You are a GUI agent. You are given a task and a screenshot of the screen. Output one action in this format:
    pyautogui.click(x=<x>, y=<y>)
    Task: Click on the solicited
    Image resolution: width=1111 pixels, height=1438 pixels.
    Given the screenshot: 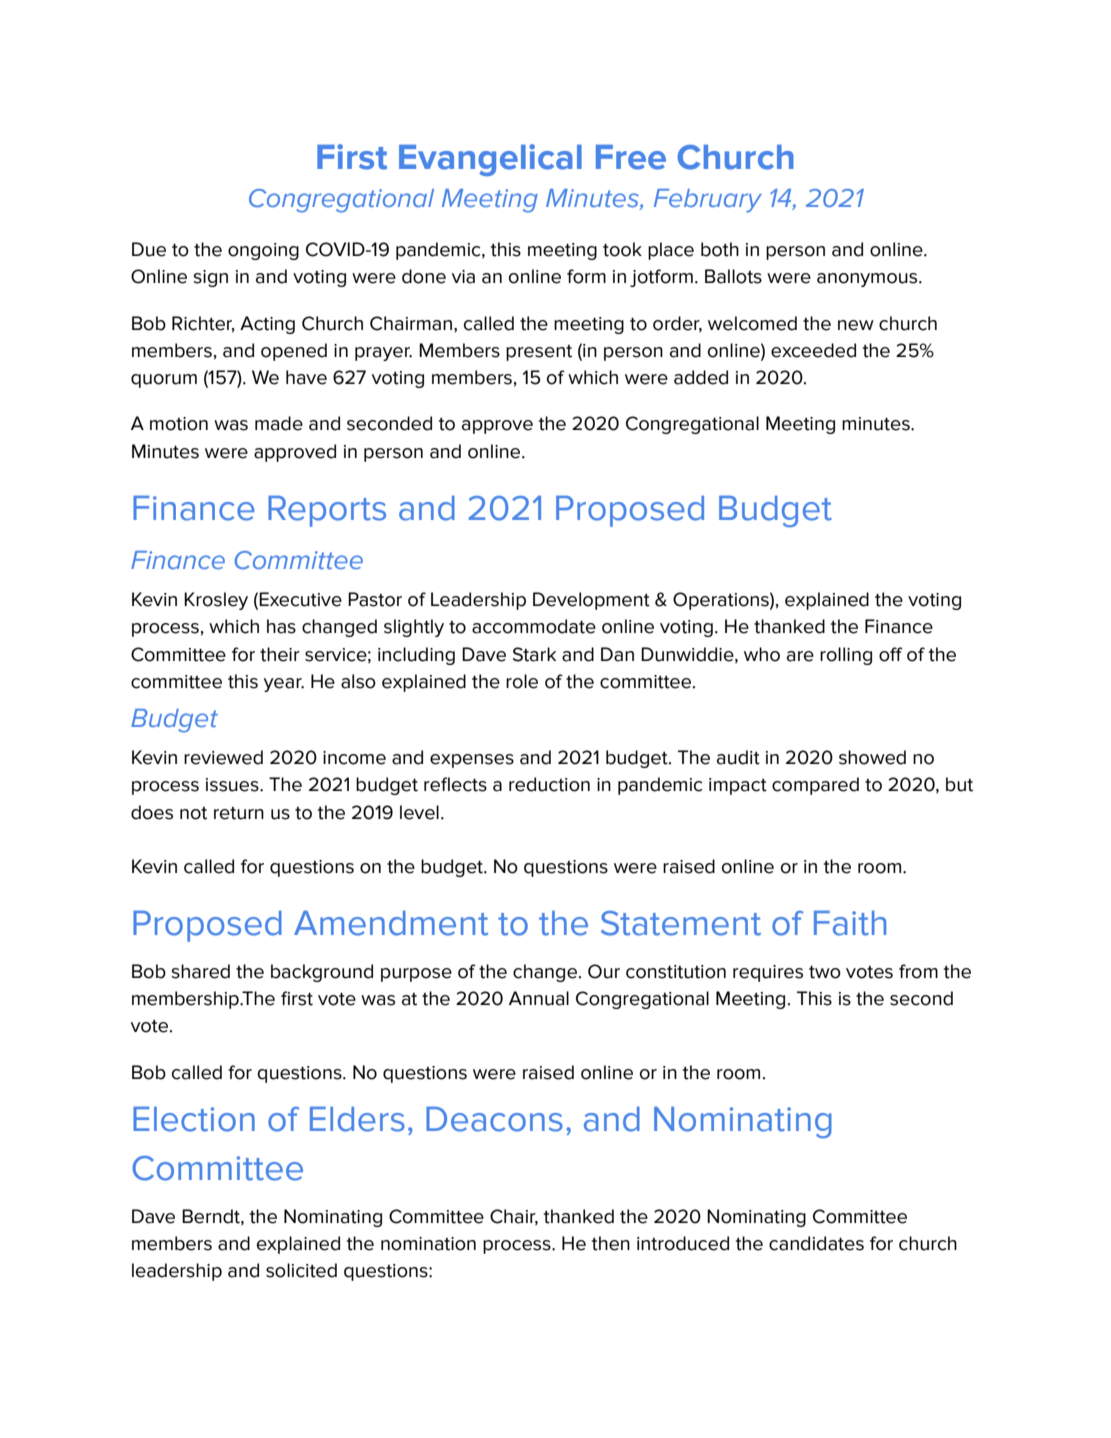 What is the action you would take?
    pyautogui.click(x=301, y=1270)
